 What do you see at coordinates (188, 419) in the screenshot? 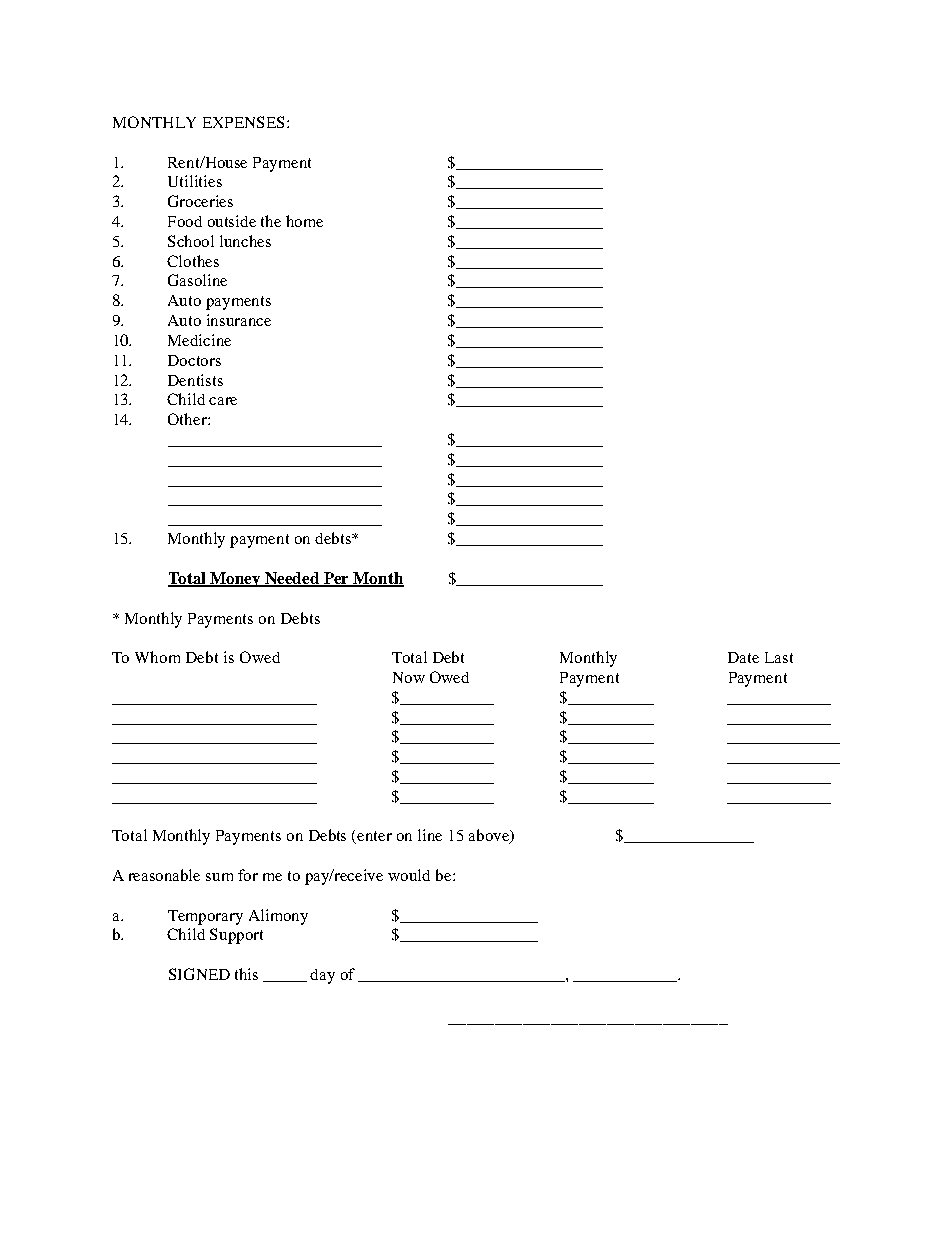
I see `Other` at bounding box center [188, 419].
